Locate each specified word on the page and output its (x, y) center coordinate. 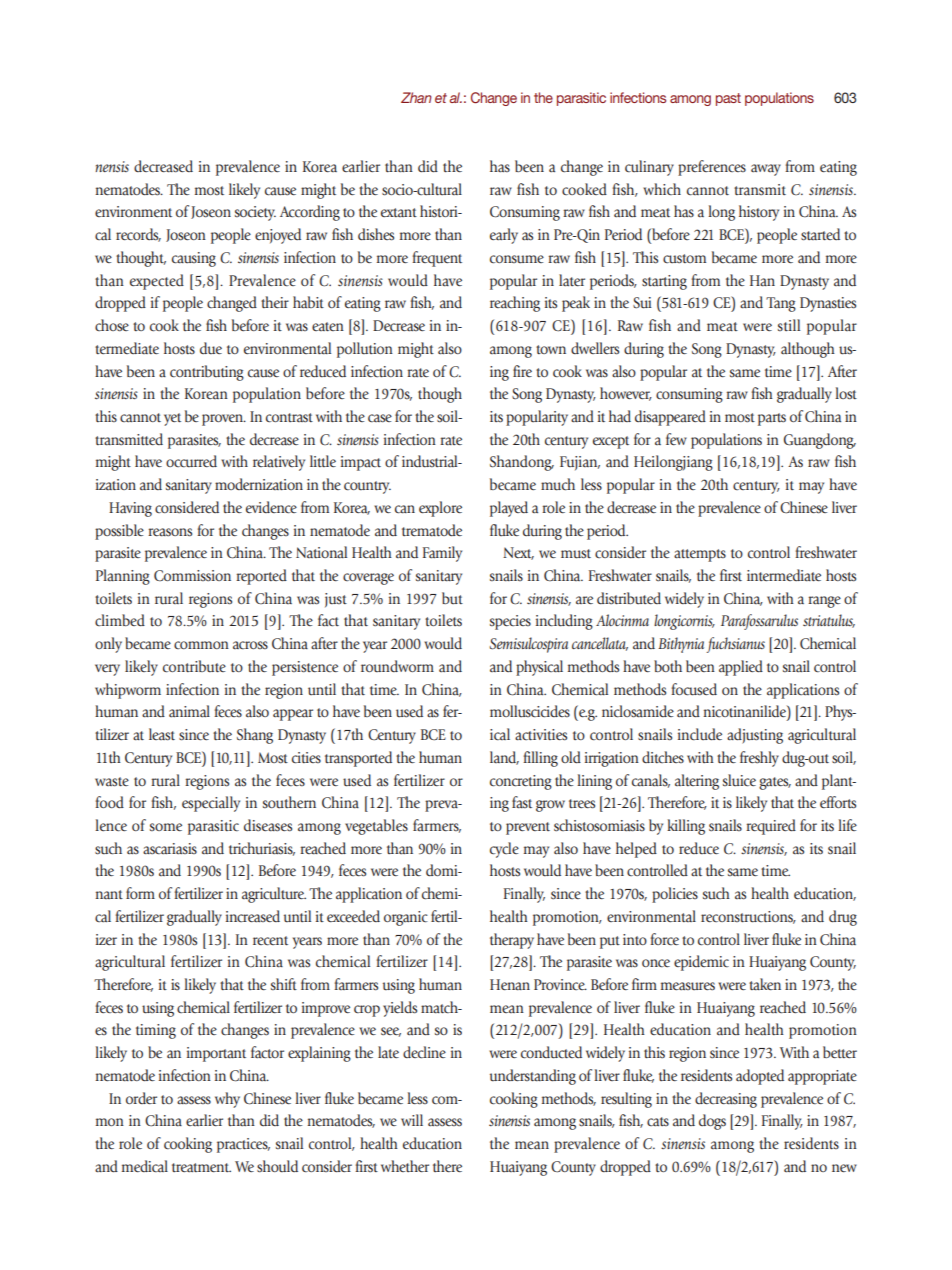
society (255, 213)
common (201, 645)
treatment (201, 1167)
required (771, 827)
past (728, 99)
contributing (207, 373)
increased (253, 916)
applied (741, 668)
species (510, 622)
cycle (504, 850)
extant (399, 212)
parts (772, 419)
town (551, 349)
